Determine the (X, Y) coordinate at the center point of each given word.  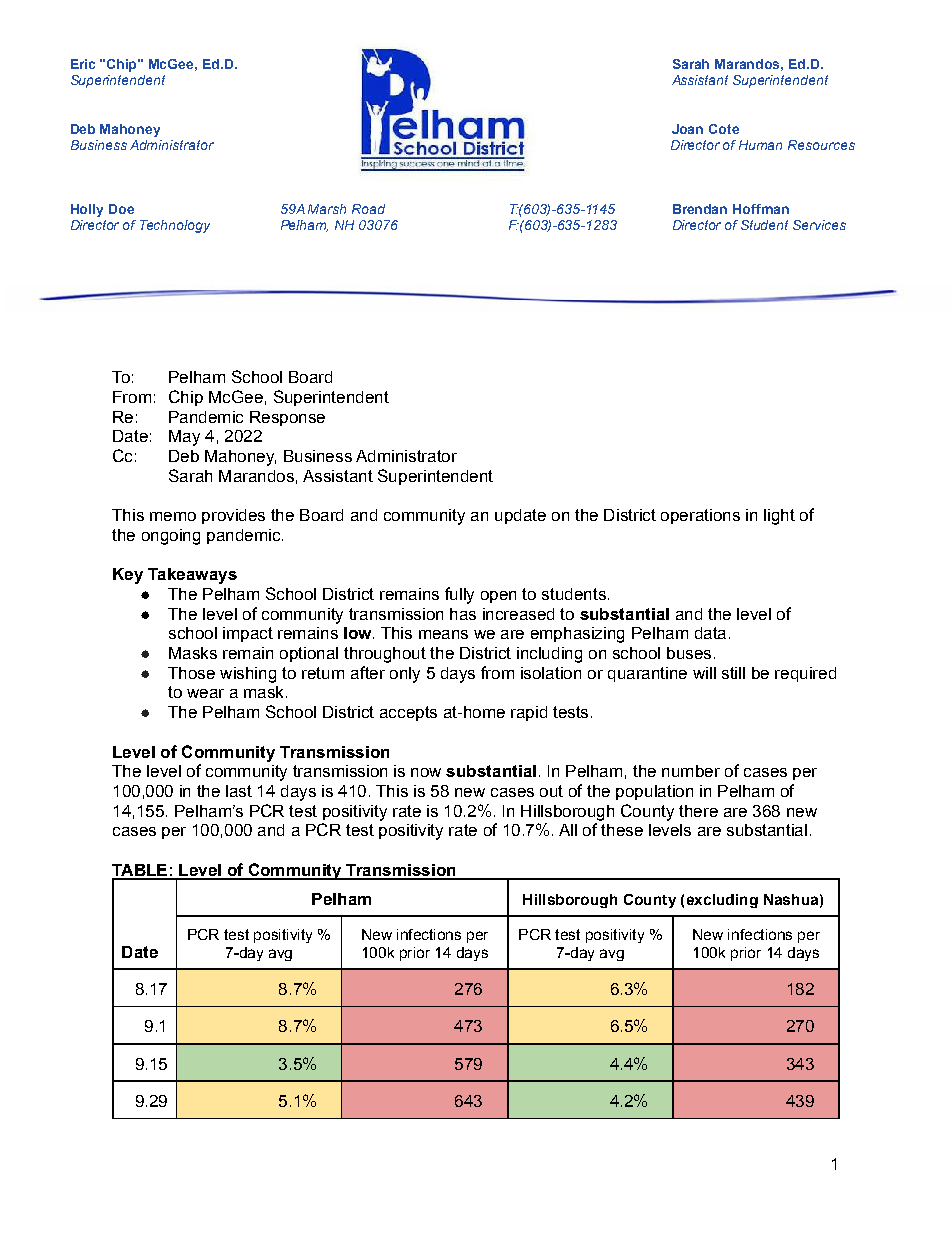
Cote (724, 129)
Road (368, 209)
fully (459, 595)
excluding (722, 901)
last (239, 791)
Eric (83, 64)
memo (173, 516)
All (568, 830)
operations (700, 516)
